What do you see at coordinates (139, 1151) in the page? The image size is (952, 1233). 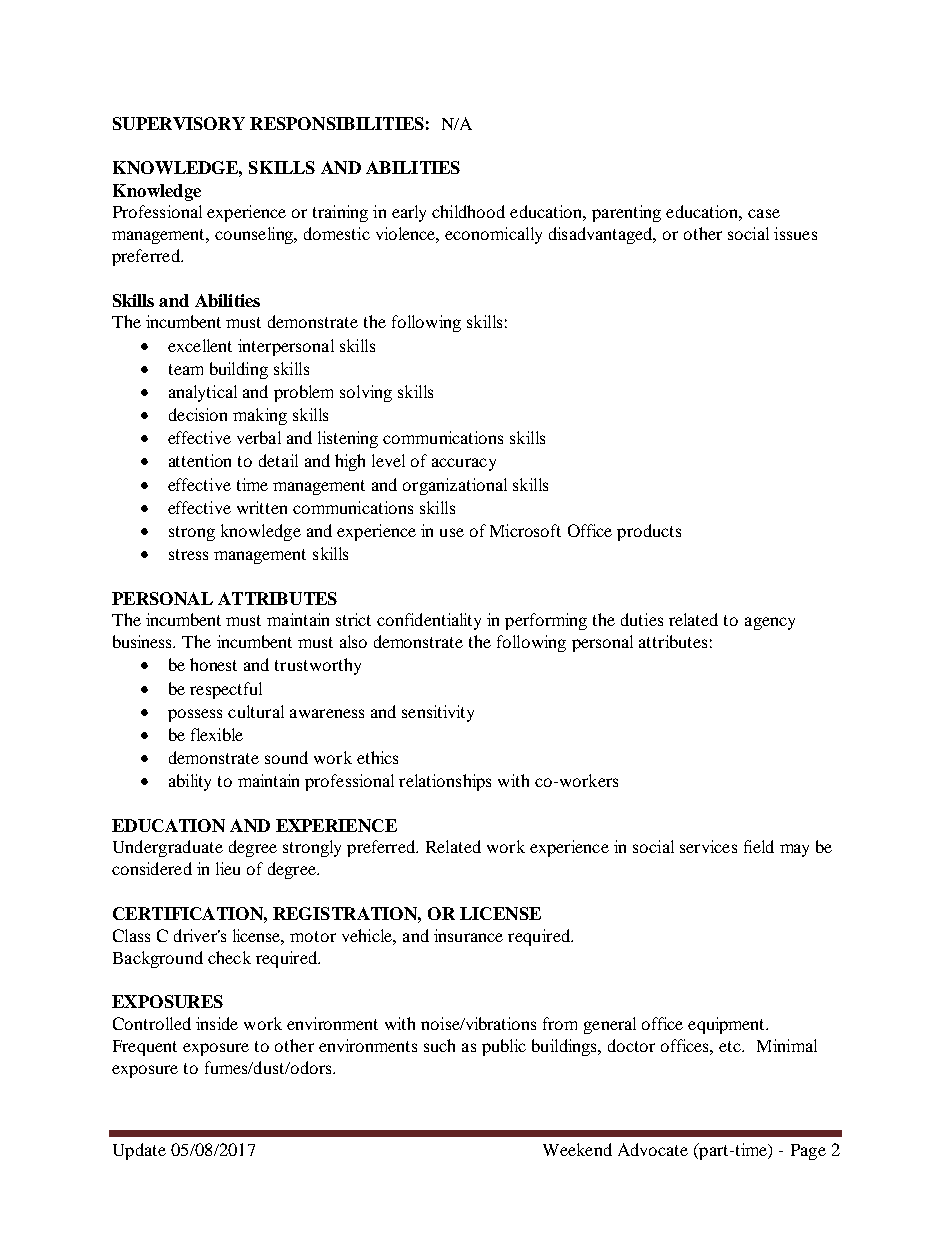 I see `Update` at bounding box center [139, 1151].
